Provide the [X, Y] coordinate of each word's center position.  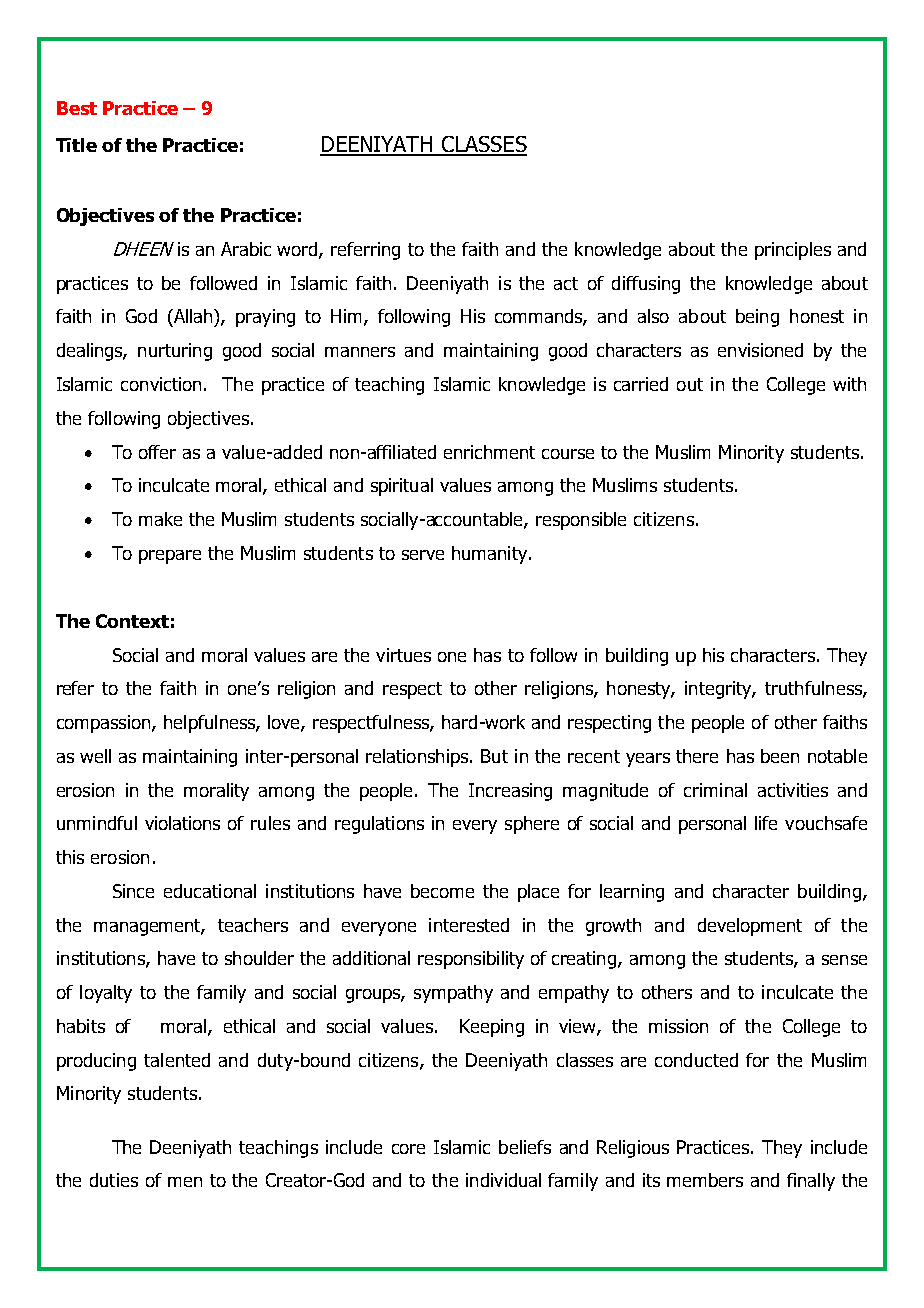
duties [114, 1180]
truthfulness [814, 689]
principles [793, 251]
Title [76, 145]
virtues [403, 655]
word [298, 250]
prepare [170, 557]
